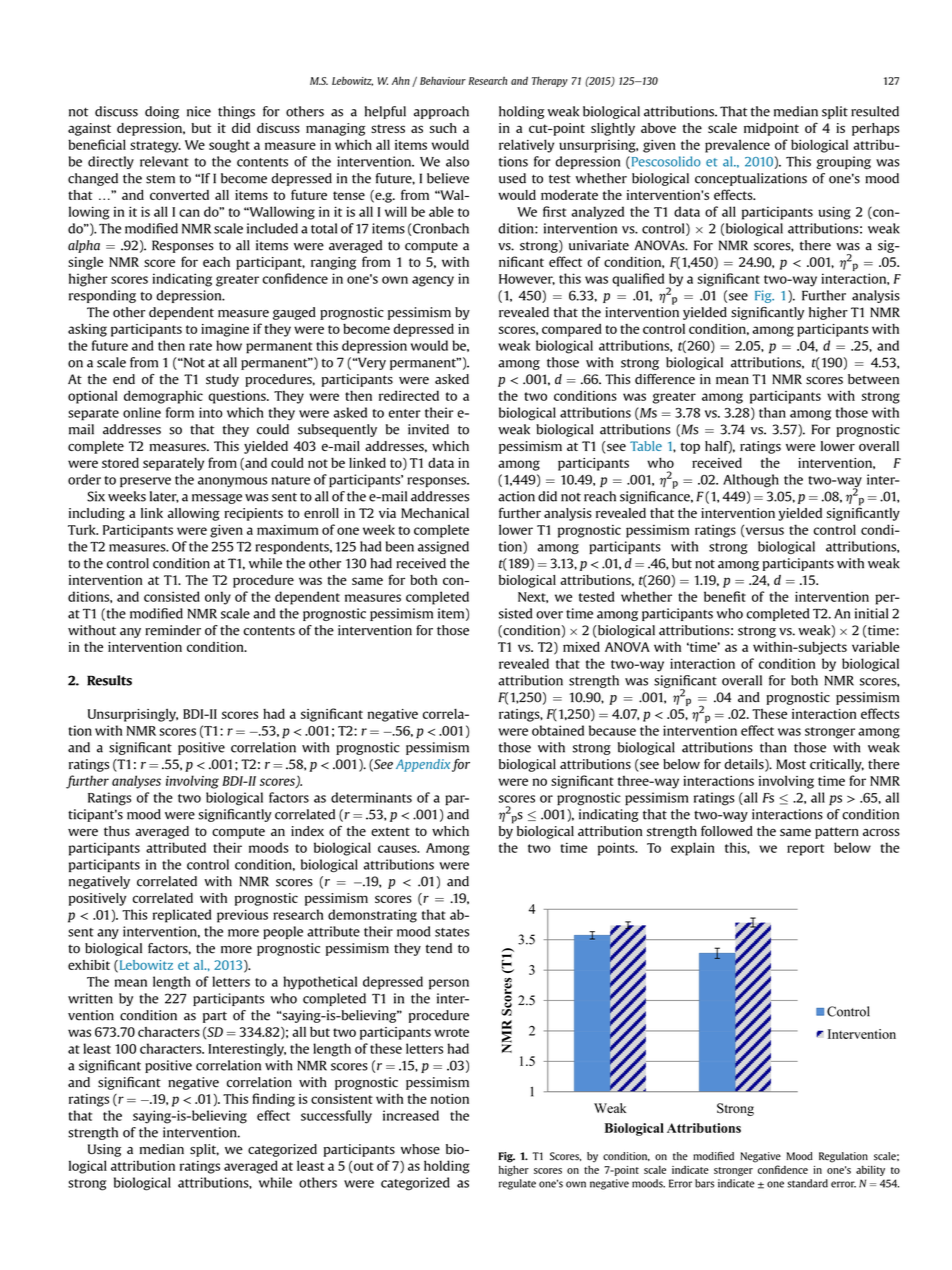  I want to click on Appendix, so click(423, 765).
